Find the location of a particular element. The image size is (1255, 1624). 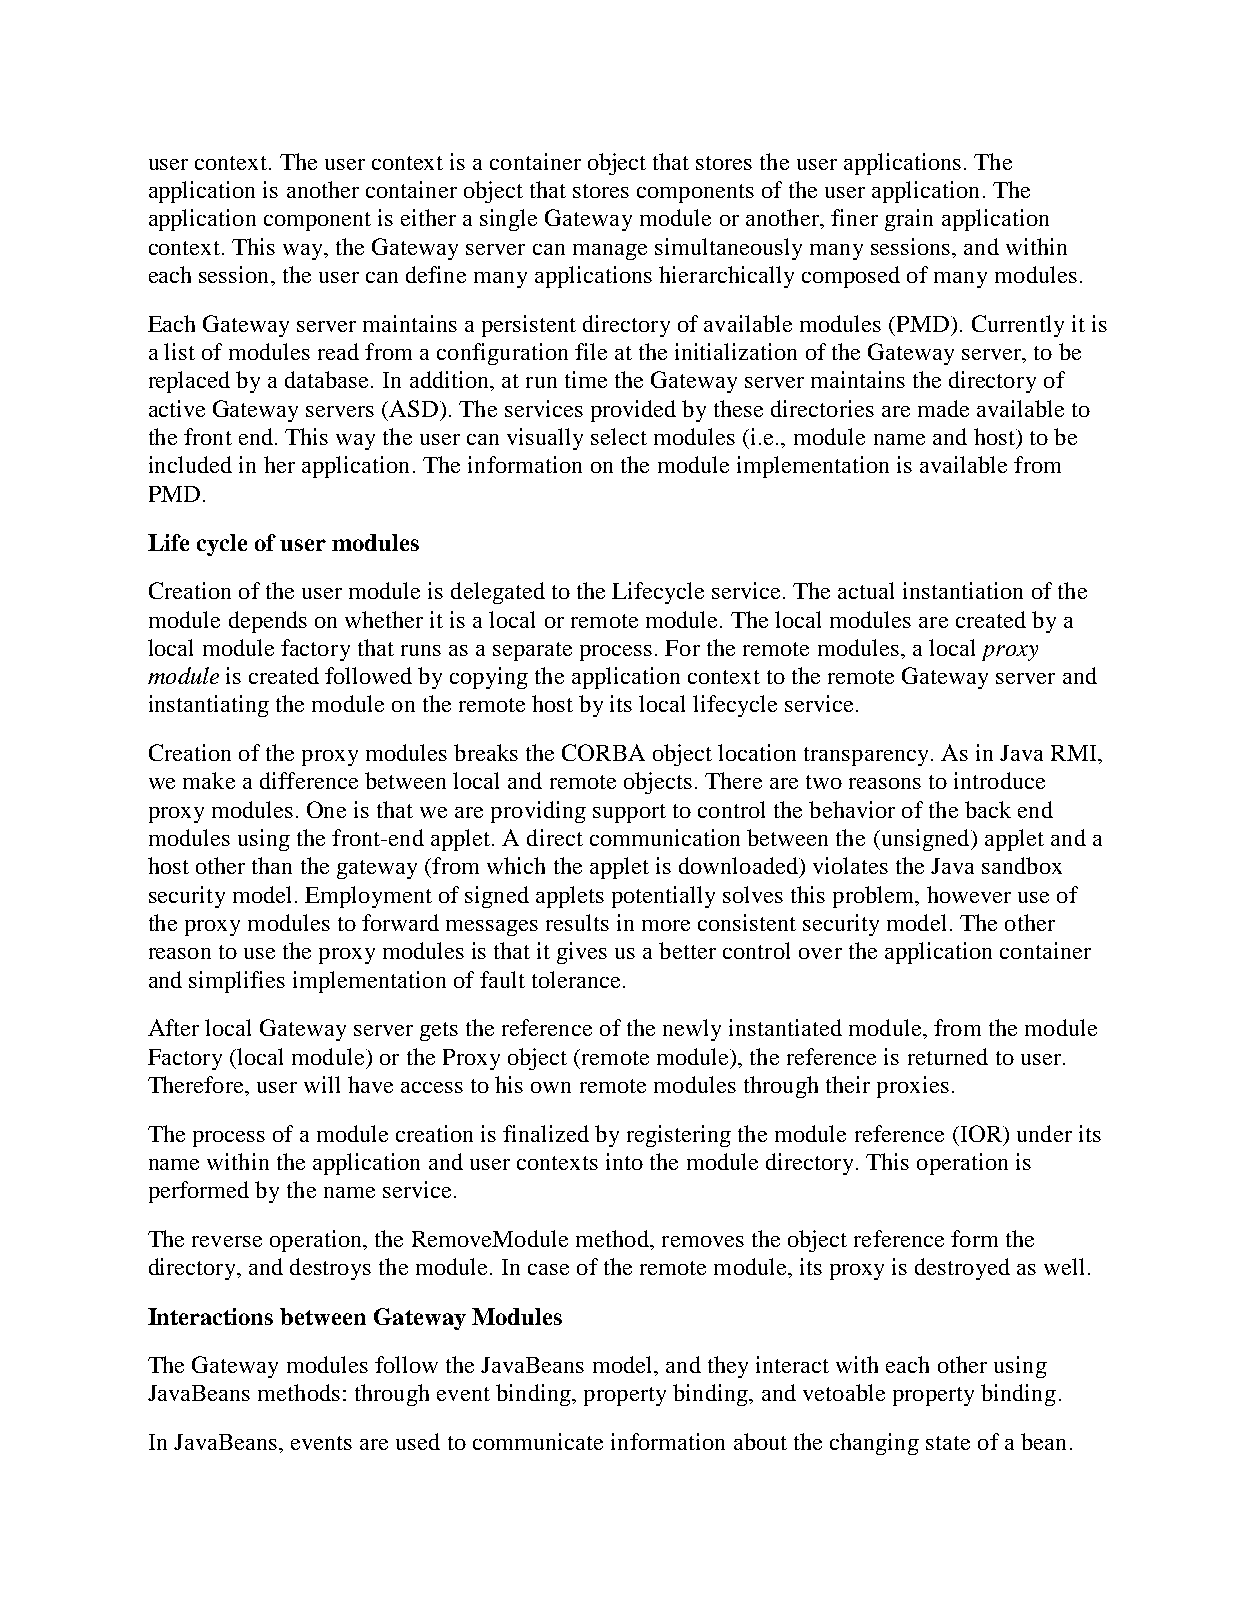

used is located at coordinates (418, 1441).
